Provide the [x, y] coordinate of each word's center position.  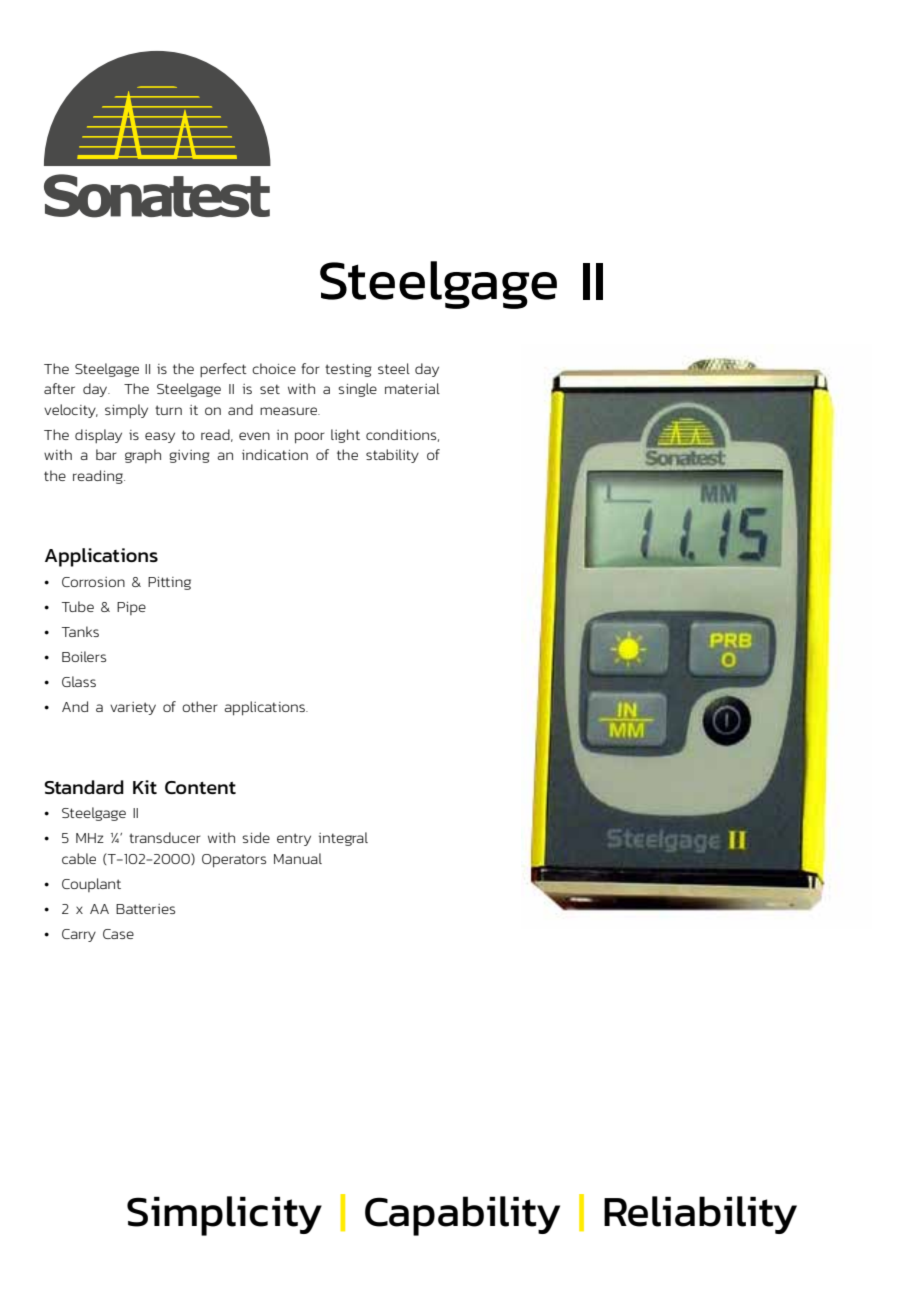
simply [126, 411]
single [357, 390]
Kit [145, 787]
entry [294, 839]
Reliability [700, 1215]
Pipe [131, 608]
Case [118, 934]
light [345, 436]
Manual [298, 858]
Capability [462, 1216]
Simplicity [224, 1216]
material [412, 388]
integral [343, 839]
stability [392, 456]
